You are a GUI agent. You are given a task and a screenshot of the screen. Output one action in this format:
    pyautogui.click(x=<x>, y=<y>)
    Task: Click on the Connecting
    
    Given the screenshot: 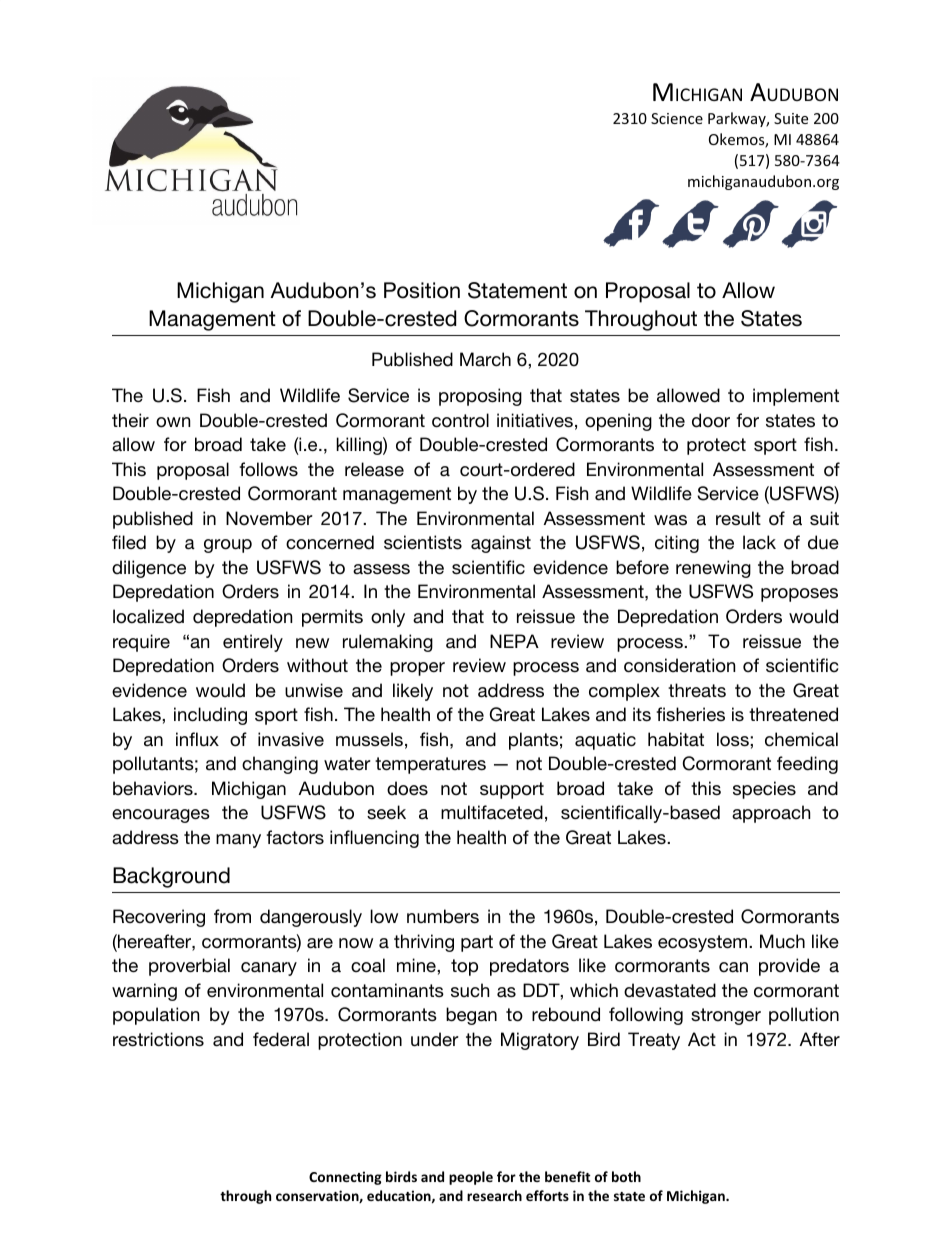 What is the action you would take?
    pyautogui.click(x=345, y=1178)
